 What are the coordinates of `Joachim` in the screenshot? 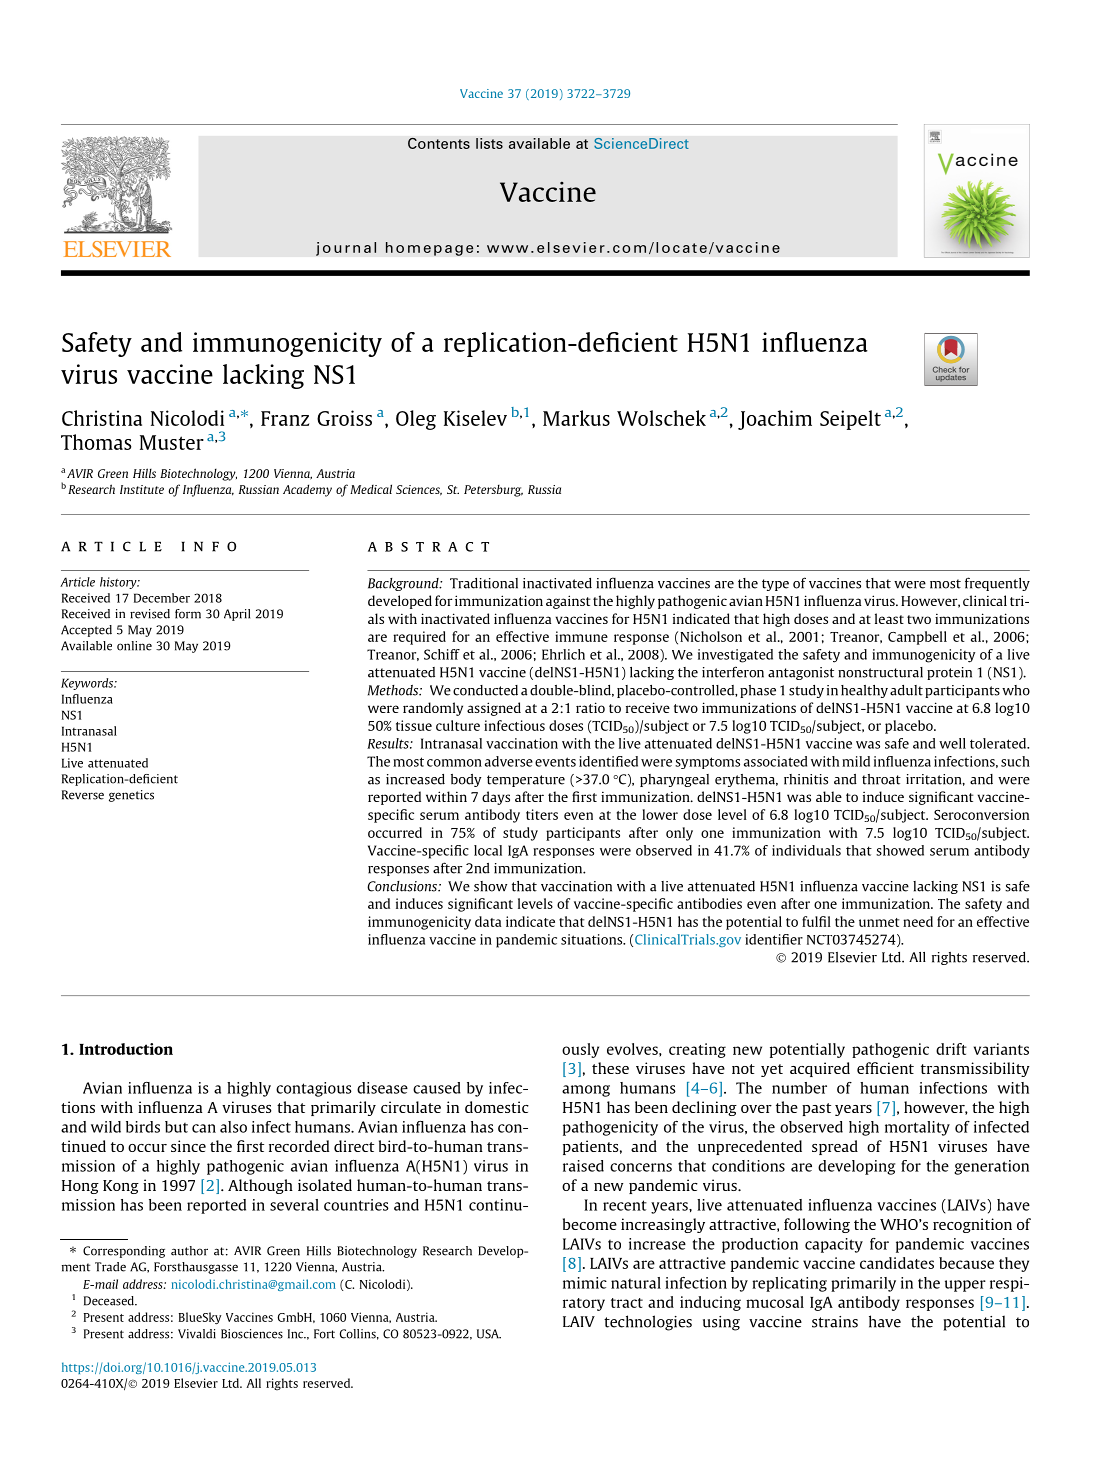 It's located at (775, 420).
